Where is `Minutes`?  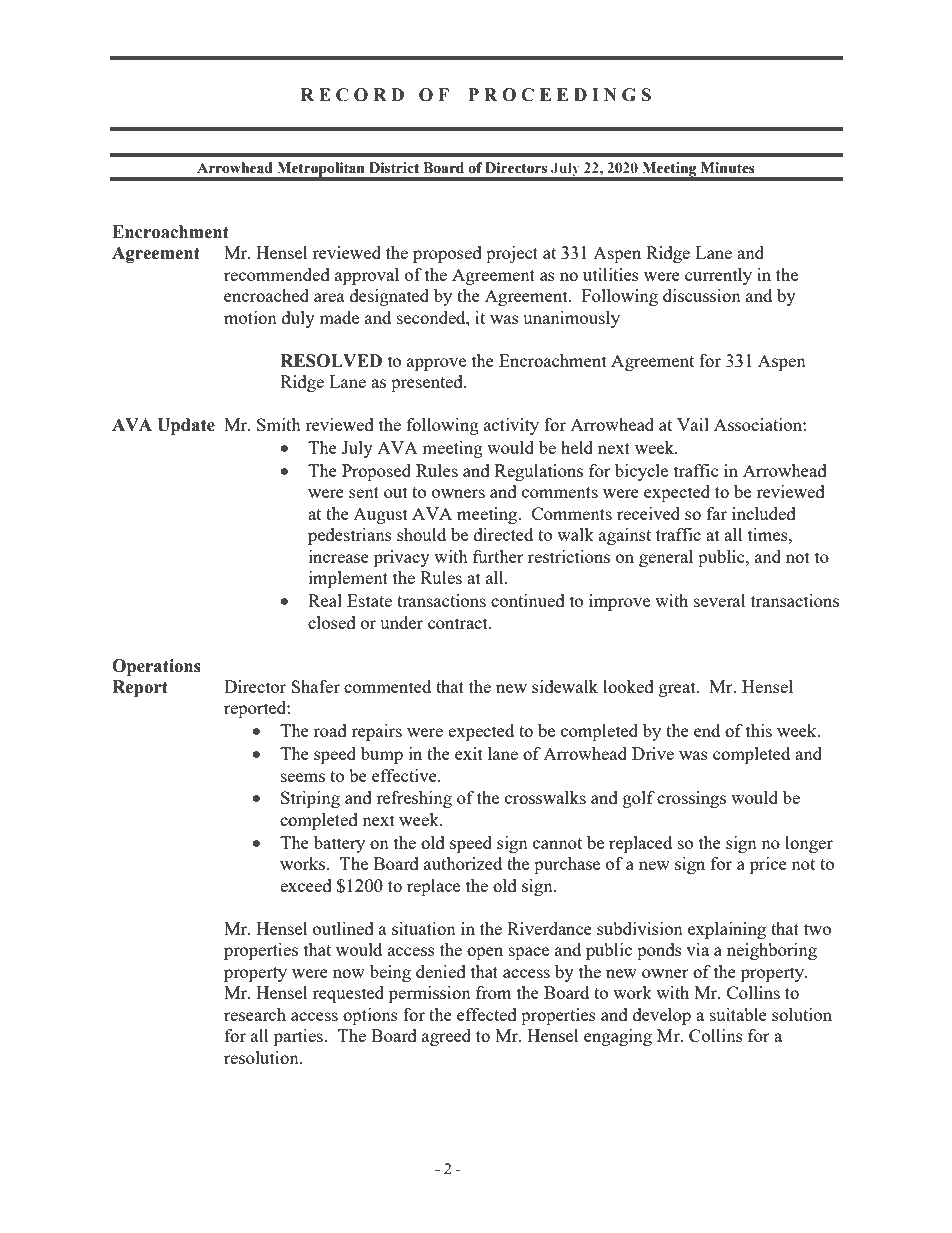 Minutes is located at coordinates (728, 168).
